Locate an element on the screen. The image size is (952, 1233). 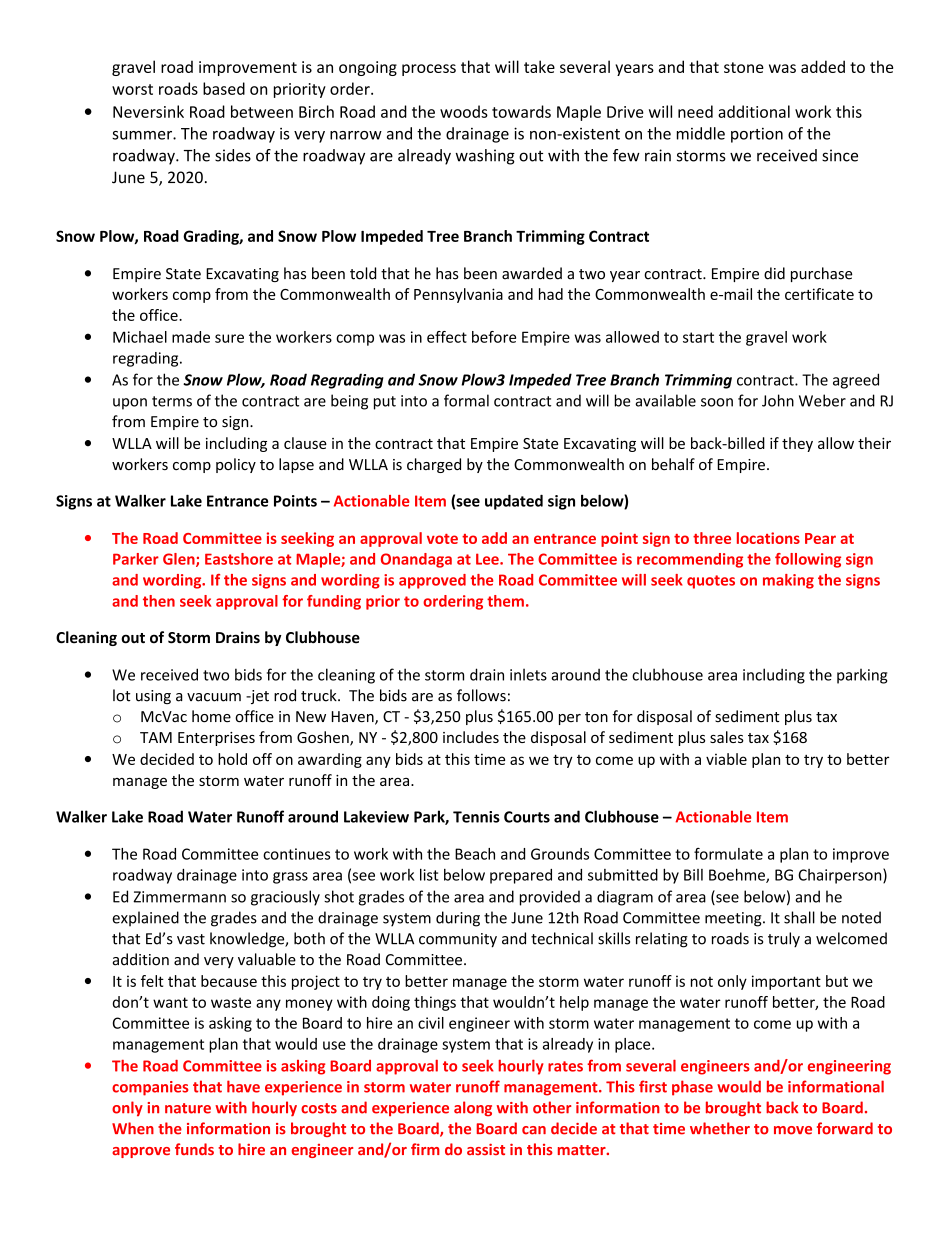
making is located at coordinates (788, 581).
